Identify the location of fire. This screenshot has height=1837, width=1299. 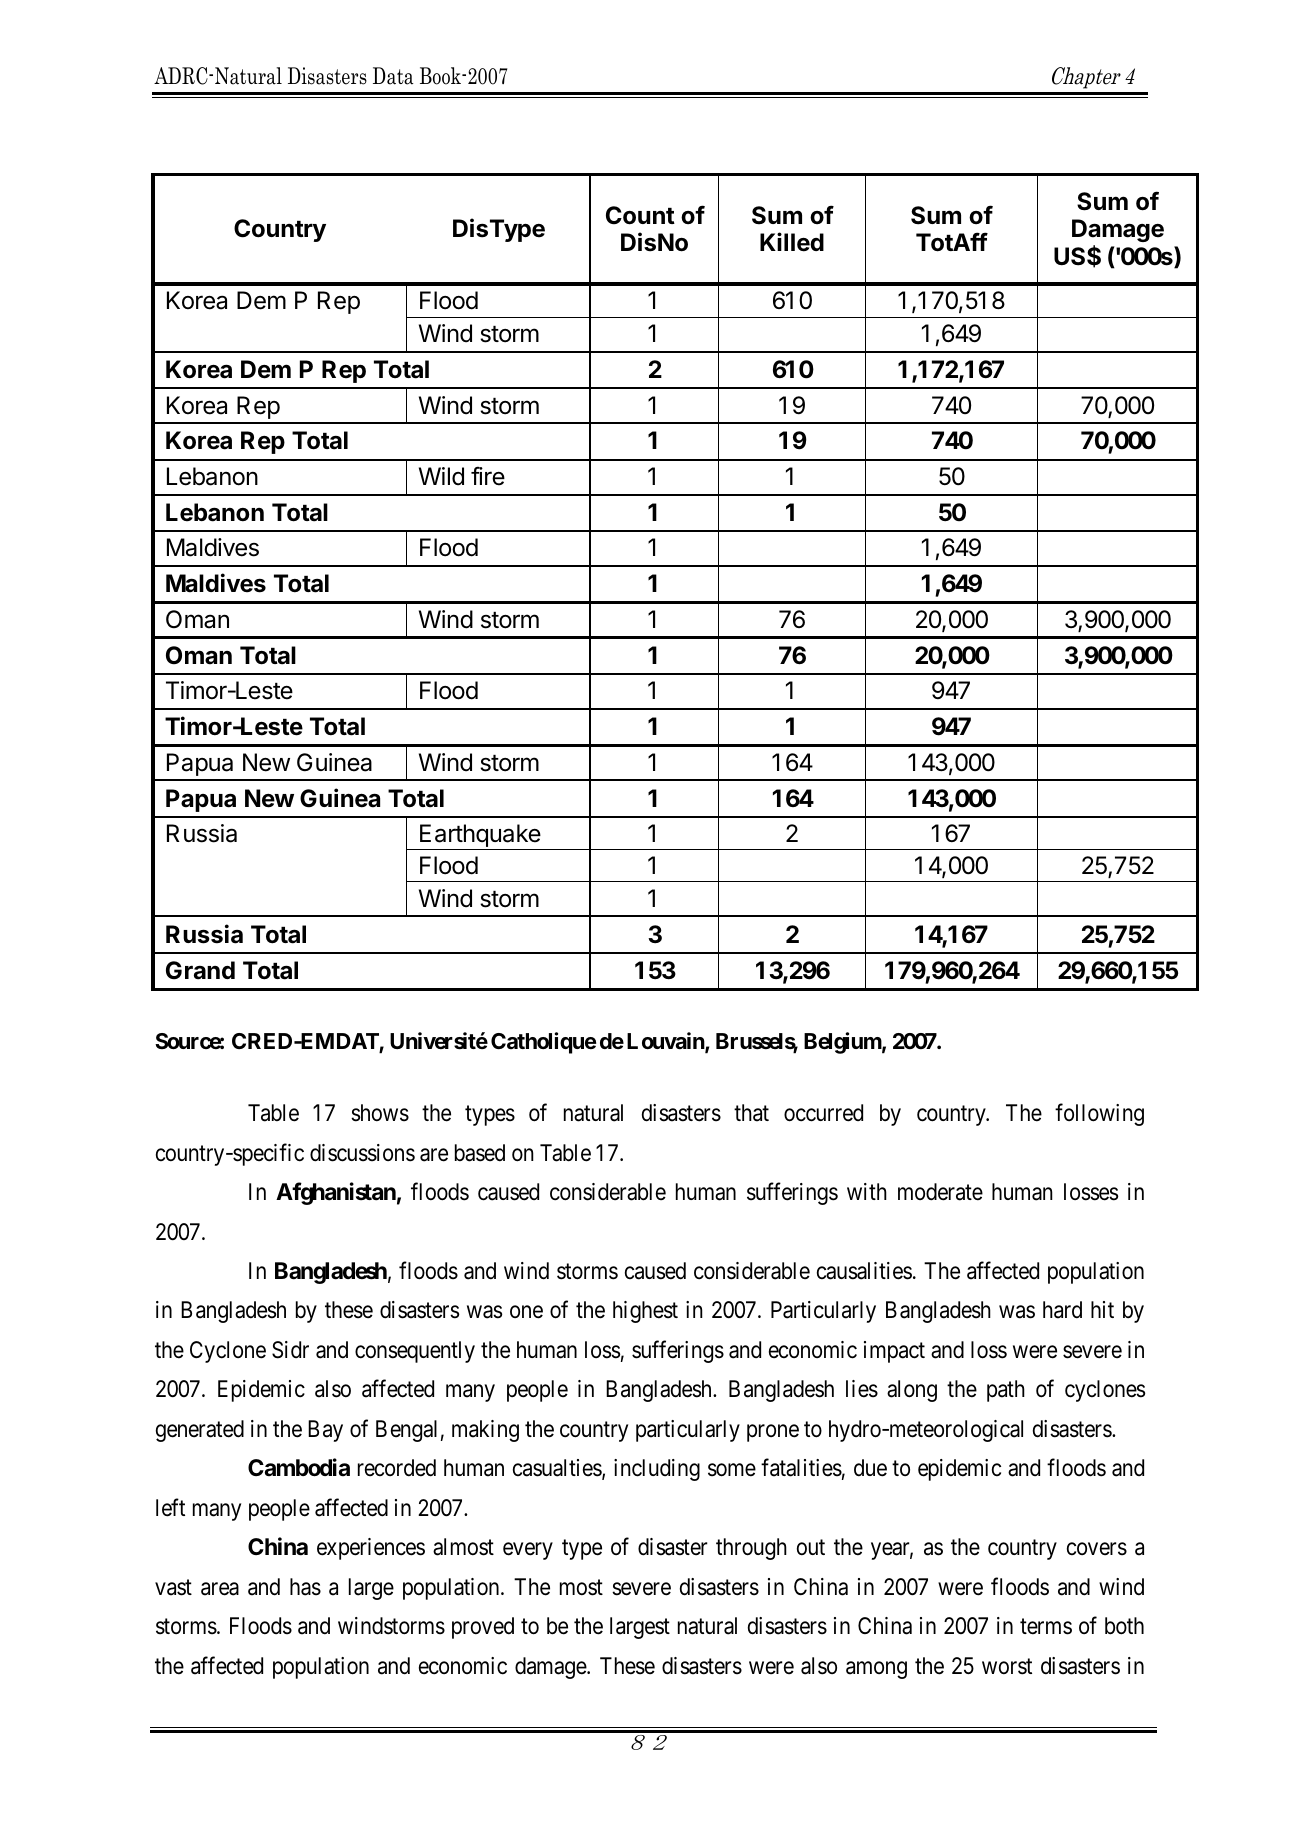
(488, 476).
